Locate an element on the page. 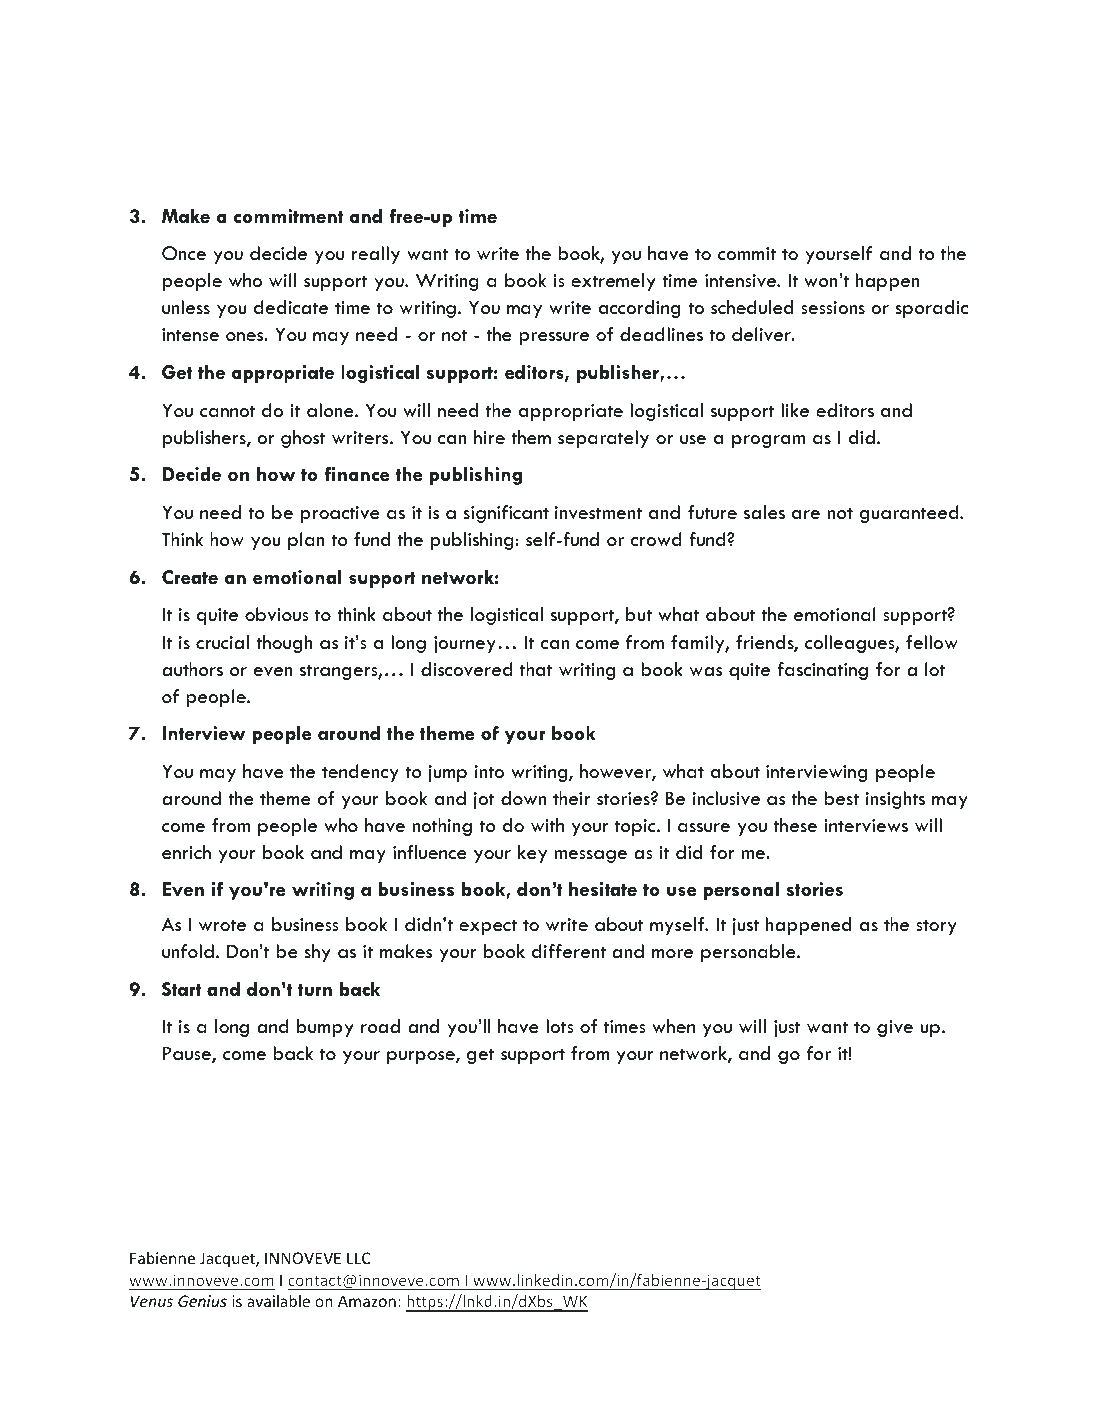 The width and height of the page is (1098, 1421). sessions is located at coordinates (833, 308).
